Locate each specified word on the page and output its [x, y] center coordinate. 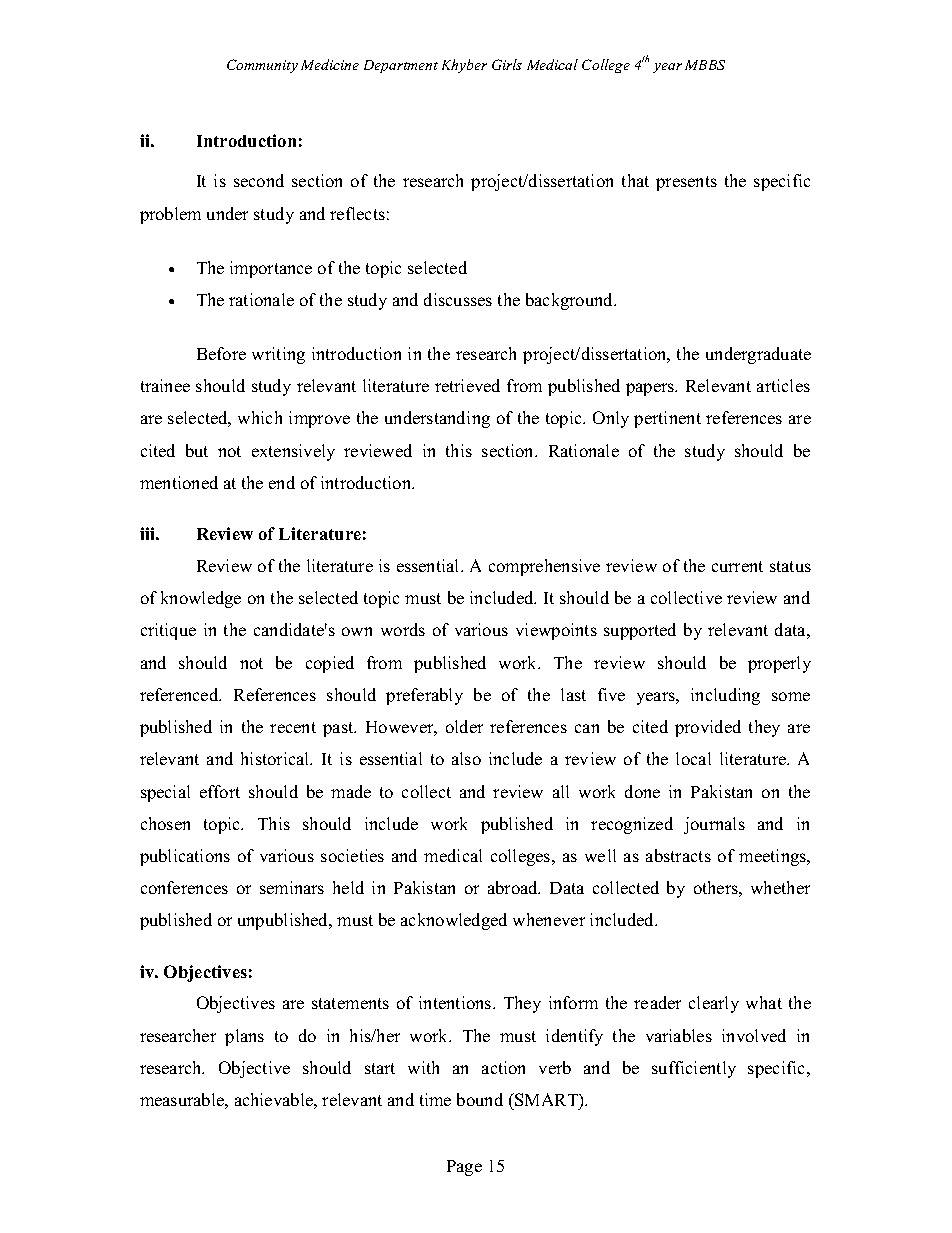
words [403, 629]
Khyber [464, 66]
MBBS [705, 65]
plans [244, 1037]
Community [262, 66]
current [737, 566]
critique [168, 631]
